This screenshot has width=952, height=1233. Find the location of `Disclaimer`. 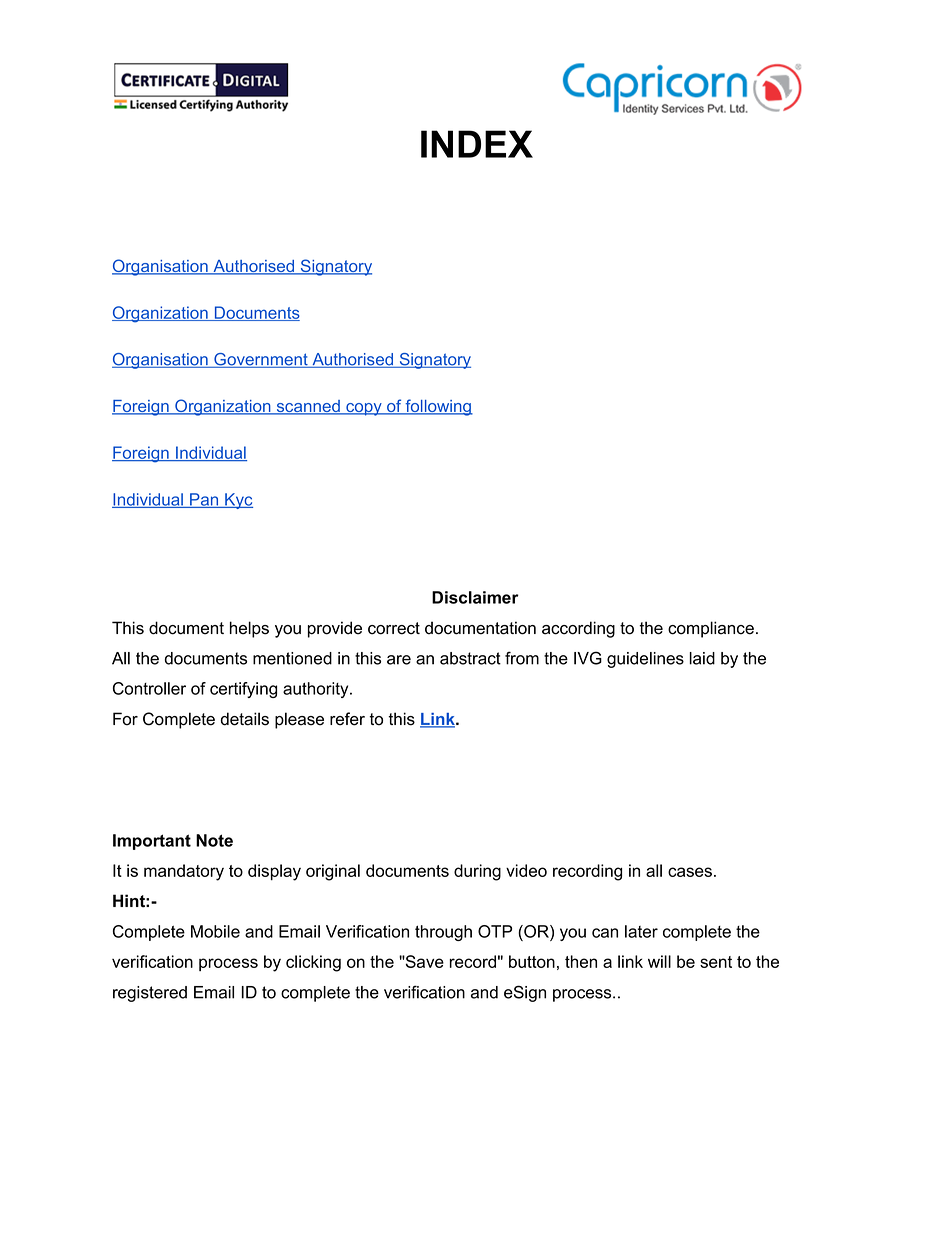

Disclaimer is located at coordinates (475, 597).
